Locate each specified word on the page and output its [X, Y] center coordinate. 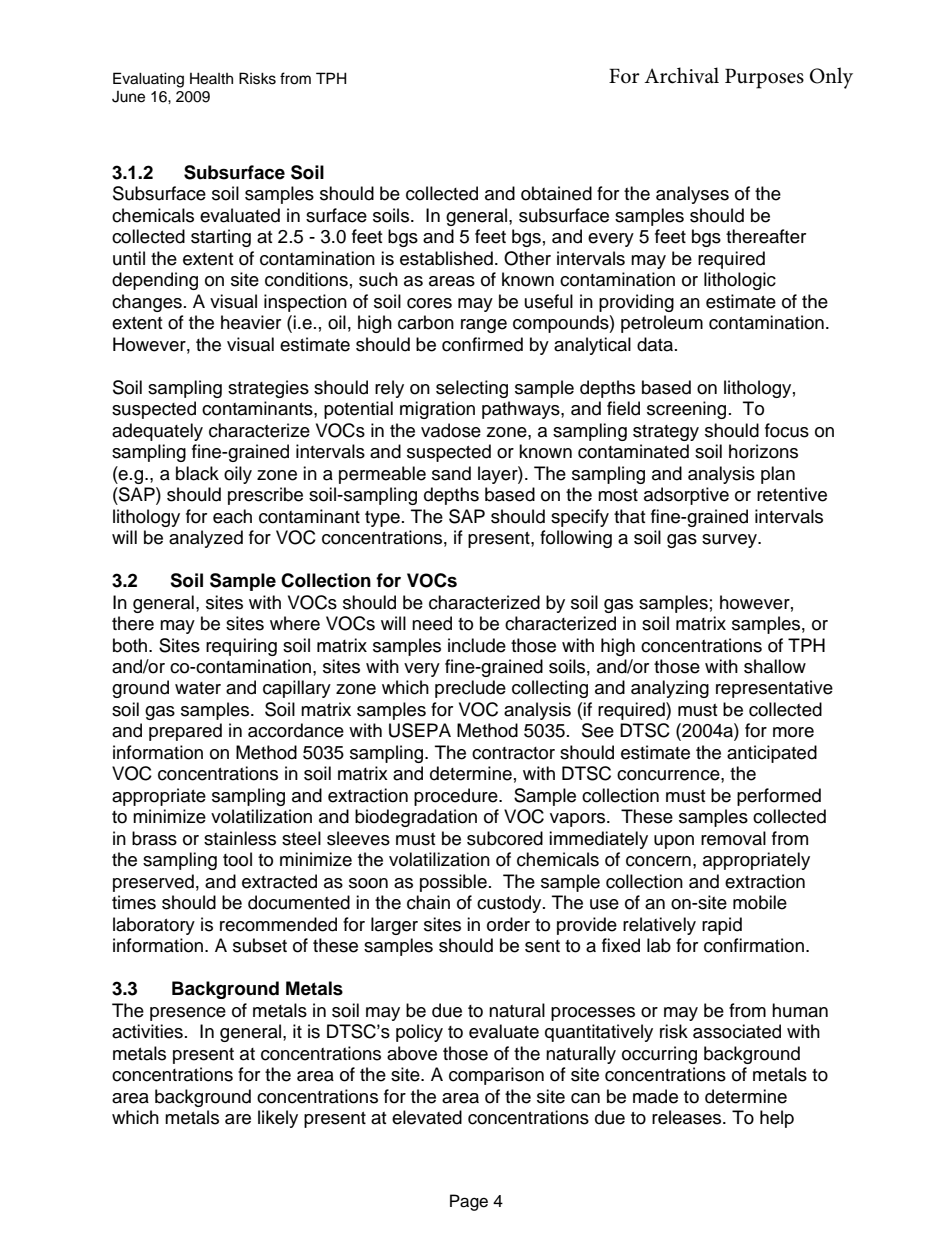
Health [211, 78]
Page [469, 1202]
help [777, 1119]
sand [451, 473]
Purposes [764, 78]
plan [778, 475]
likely [278, 1119]
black [197, 473]
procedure [457, 797]
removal [733, 838]
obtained [556, 193]
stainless [240, 838]
